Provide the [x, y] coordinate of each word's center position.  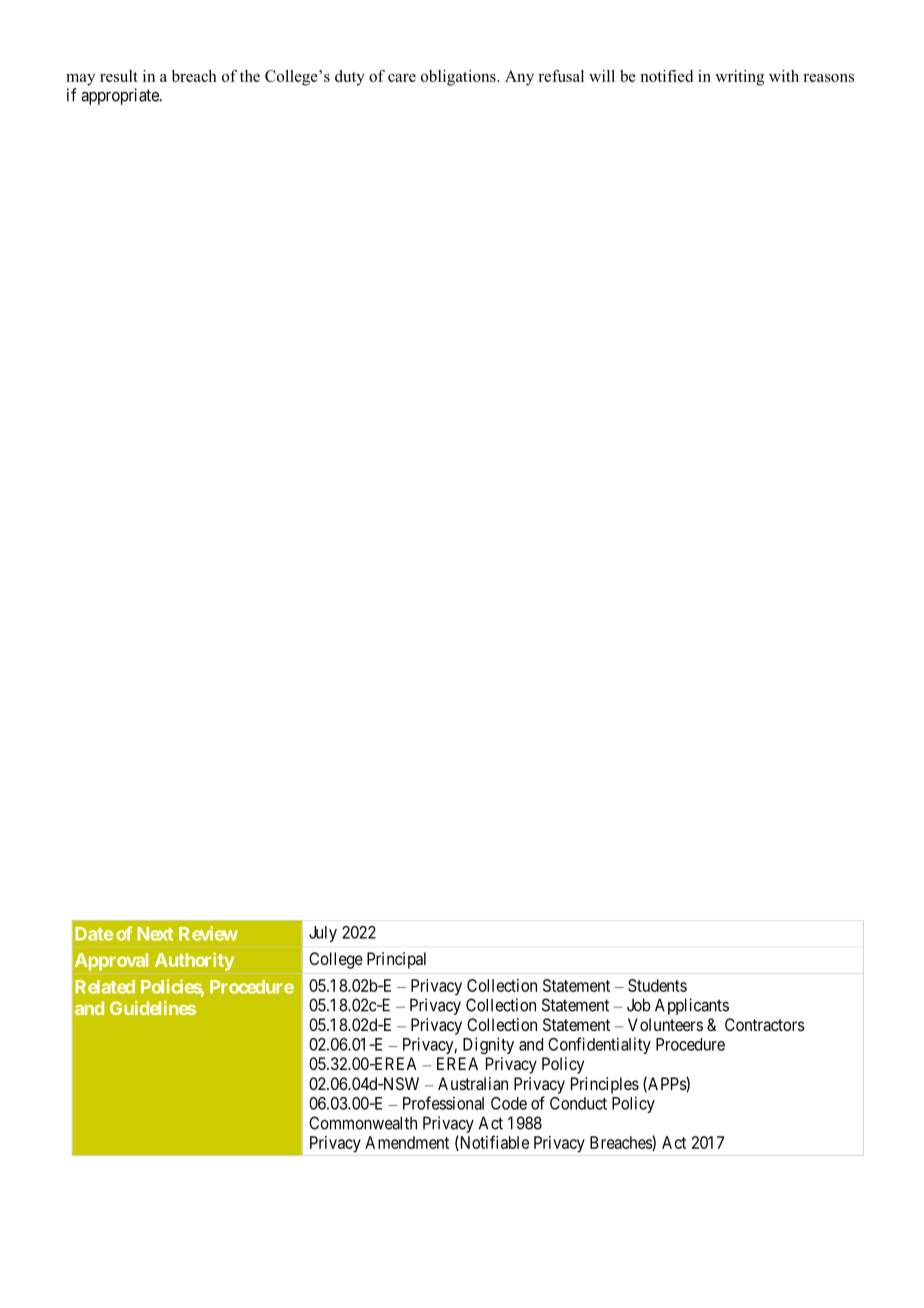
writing [739, 78]
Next [155, 934]
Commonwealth [363, 1123]
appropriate [121, 96]
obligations [459, 78]
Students [657, 985]
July [323, 934]
